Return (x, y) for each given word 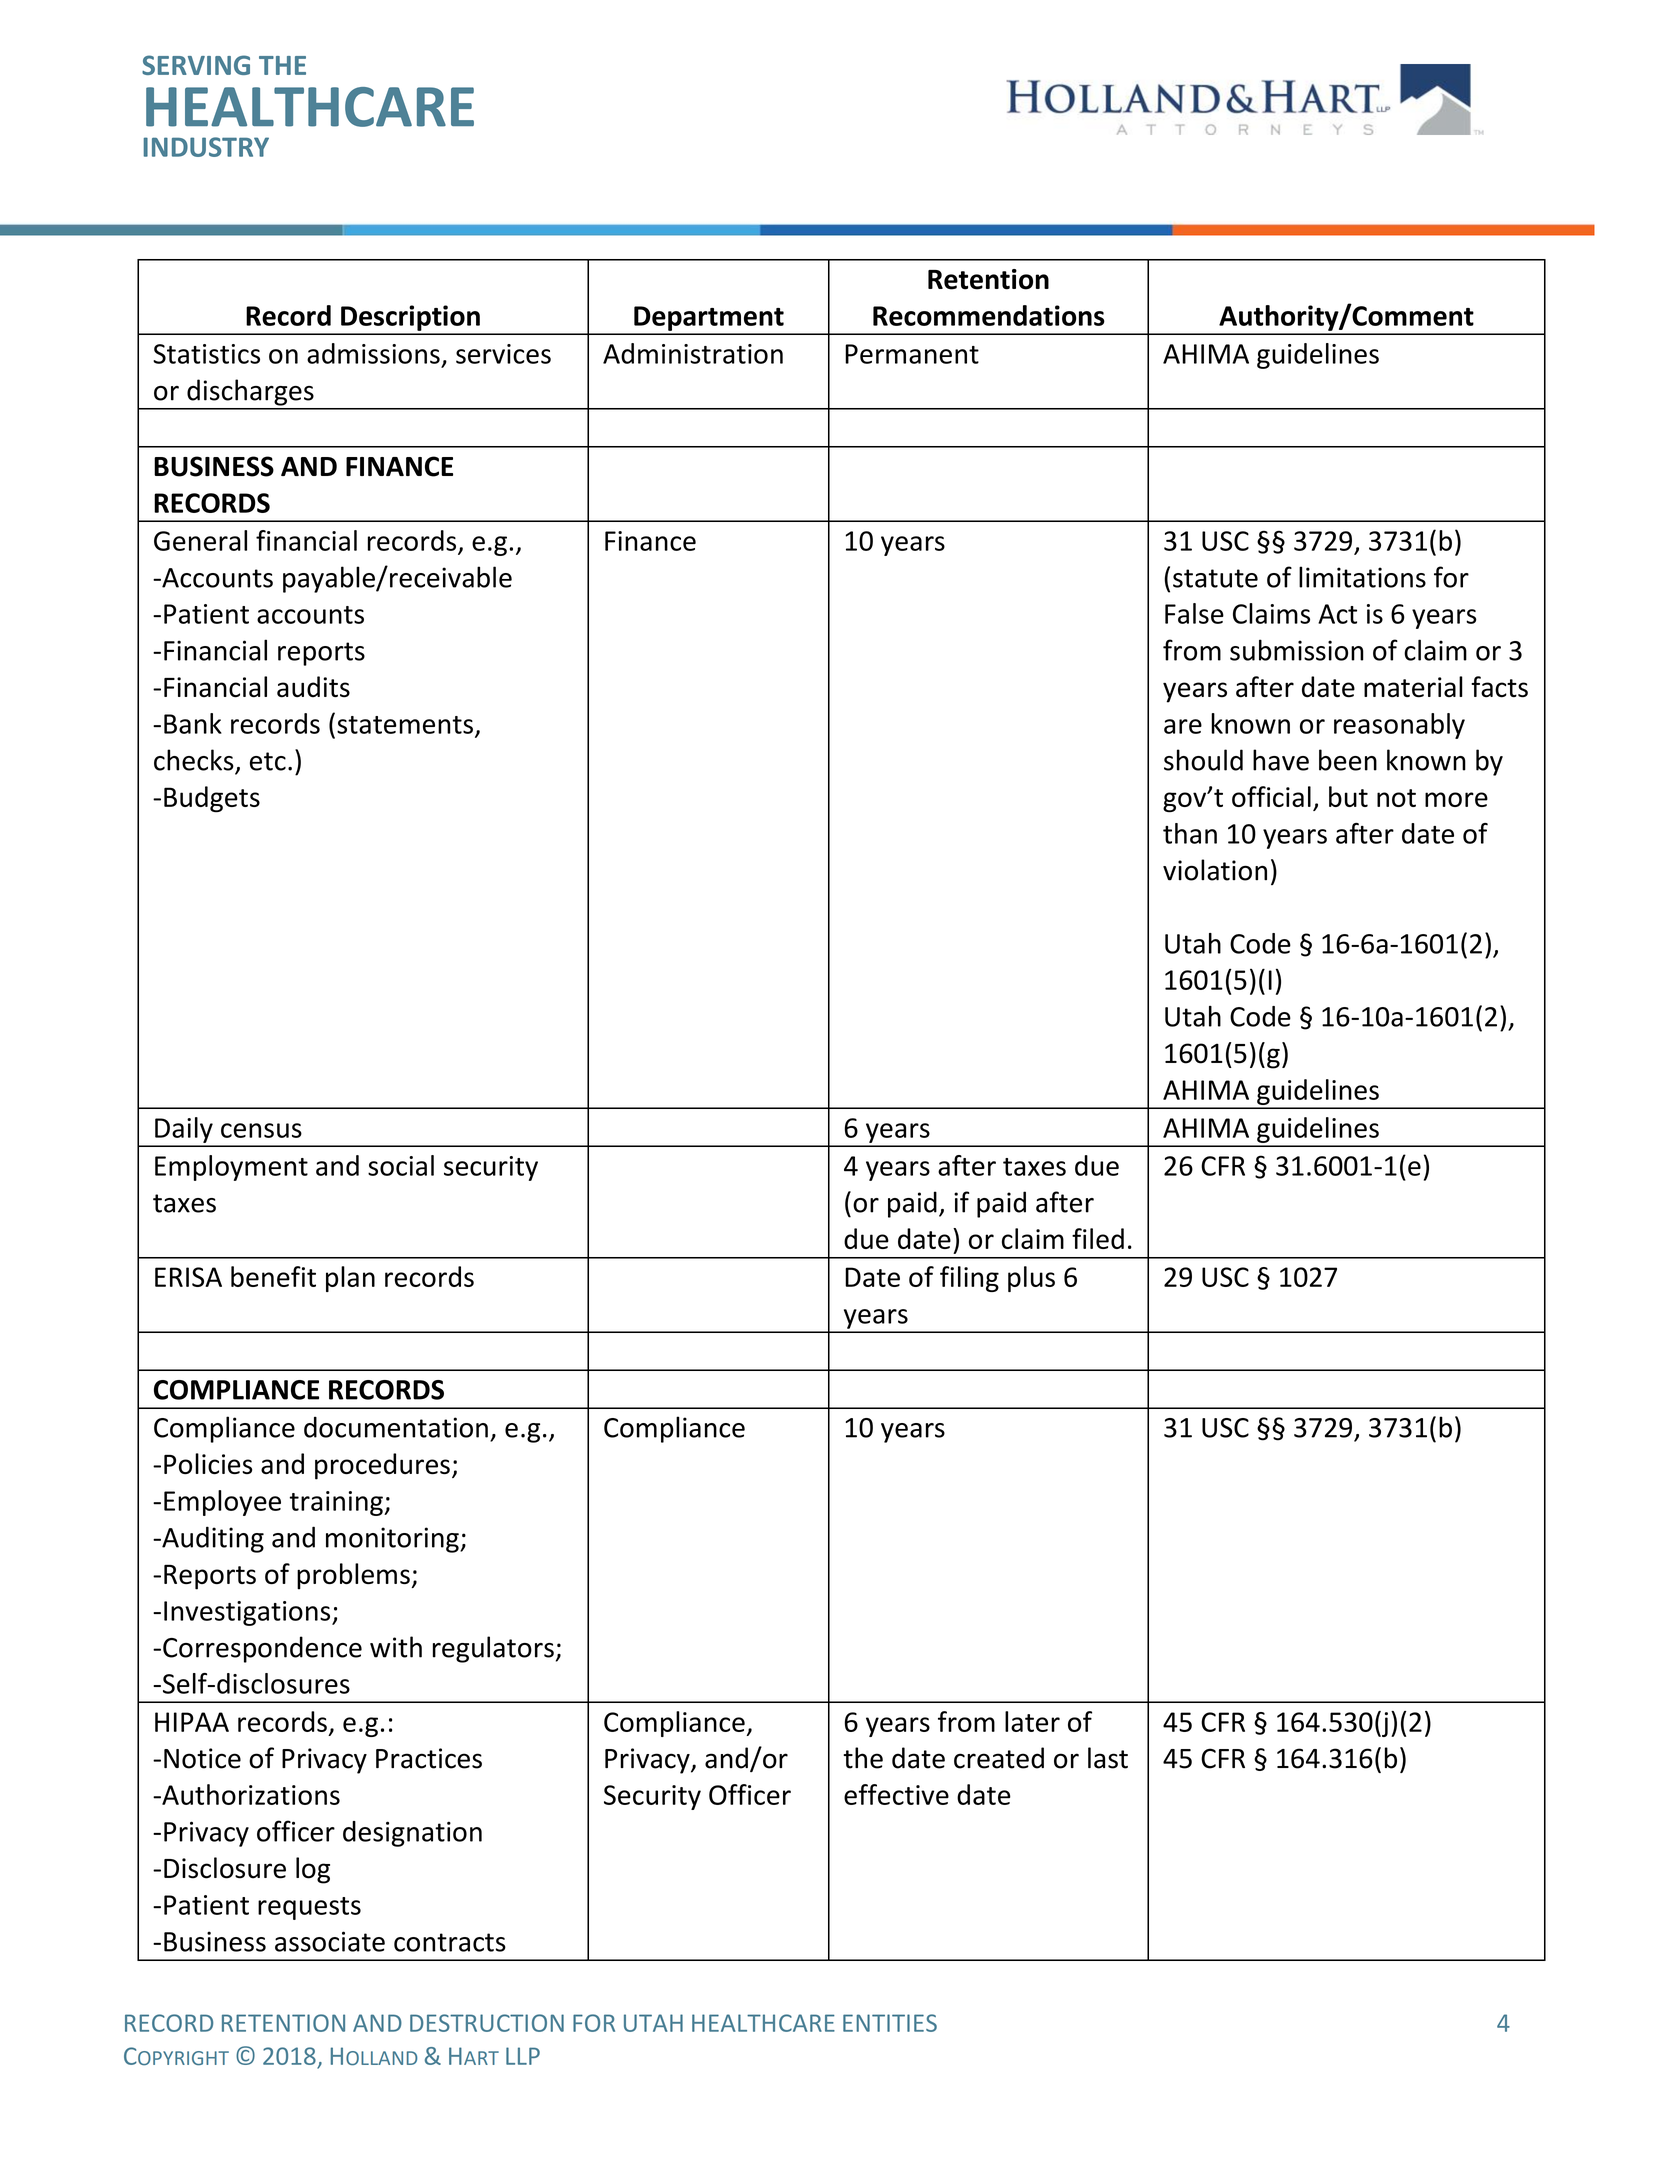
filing (969, 1279)
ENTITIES (890, 2023)
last (1108, 1758)
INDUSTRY (206, 147)
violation (1215, 870)
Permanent (912, 354)
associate (330, 1941)
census (261, 1130)
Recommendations (989, 315)
